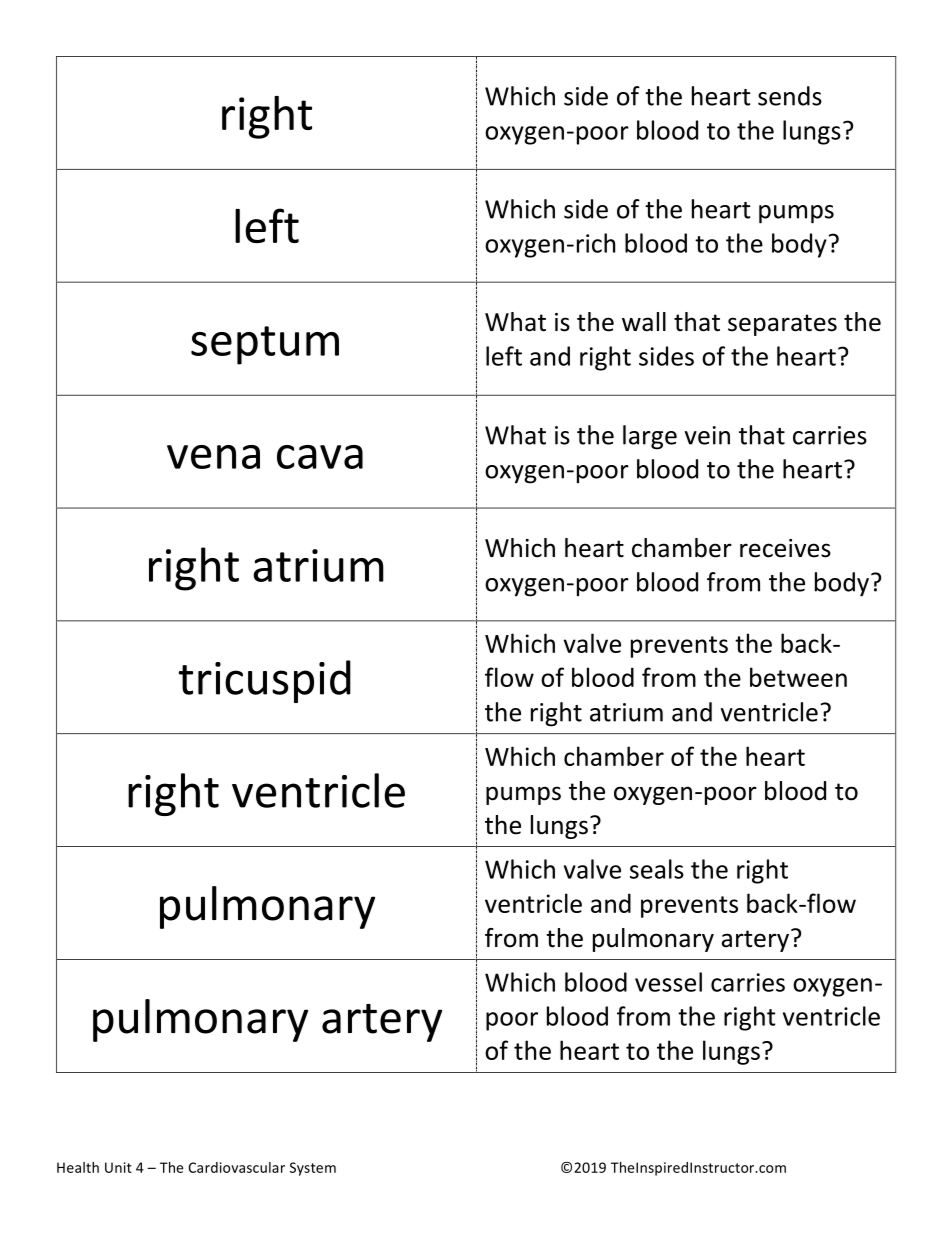 The image size is (952, 1233). What do you see at coordinates (118, 1167) in the screenshot?
I see `Unit` at bounding box center [118, 1167].
